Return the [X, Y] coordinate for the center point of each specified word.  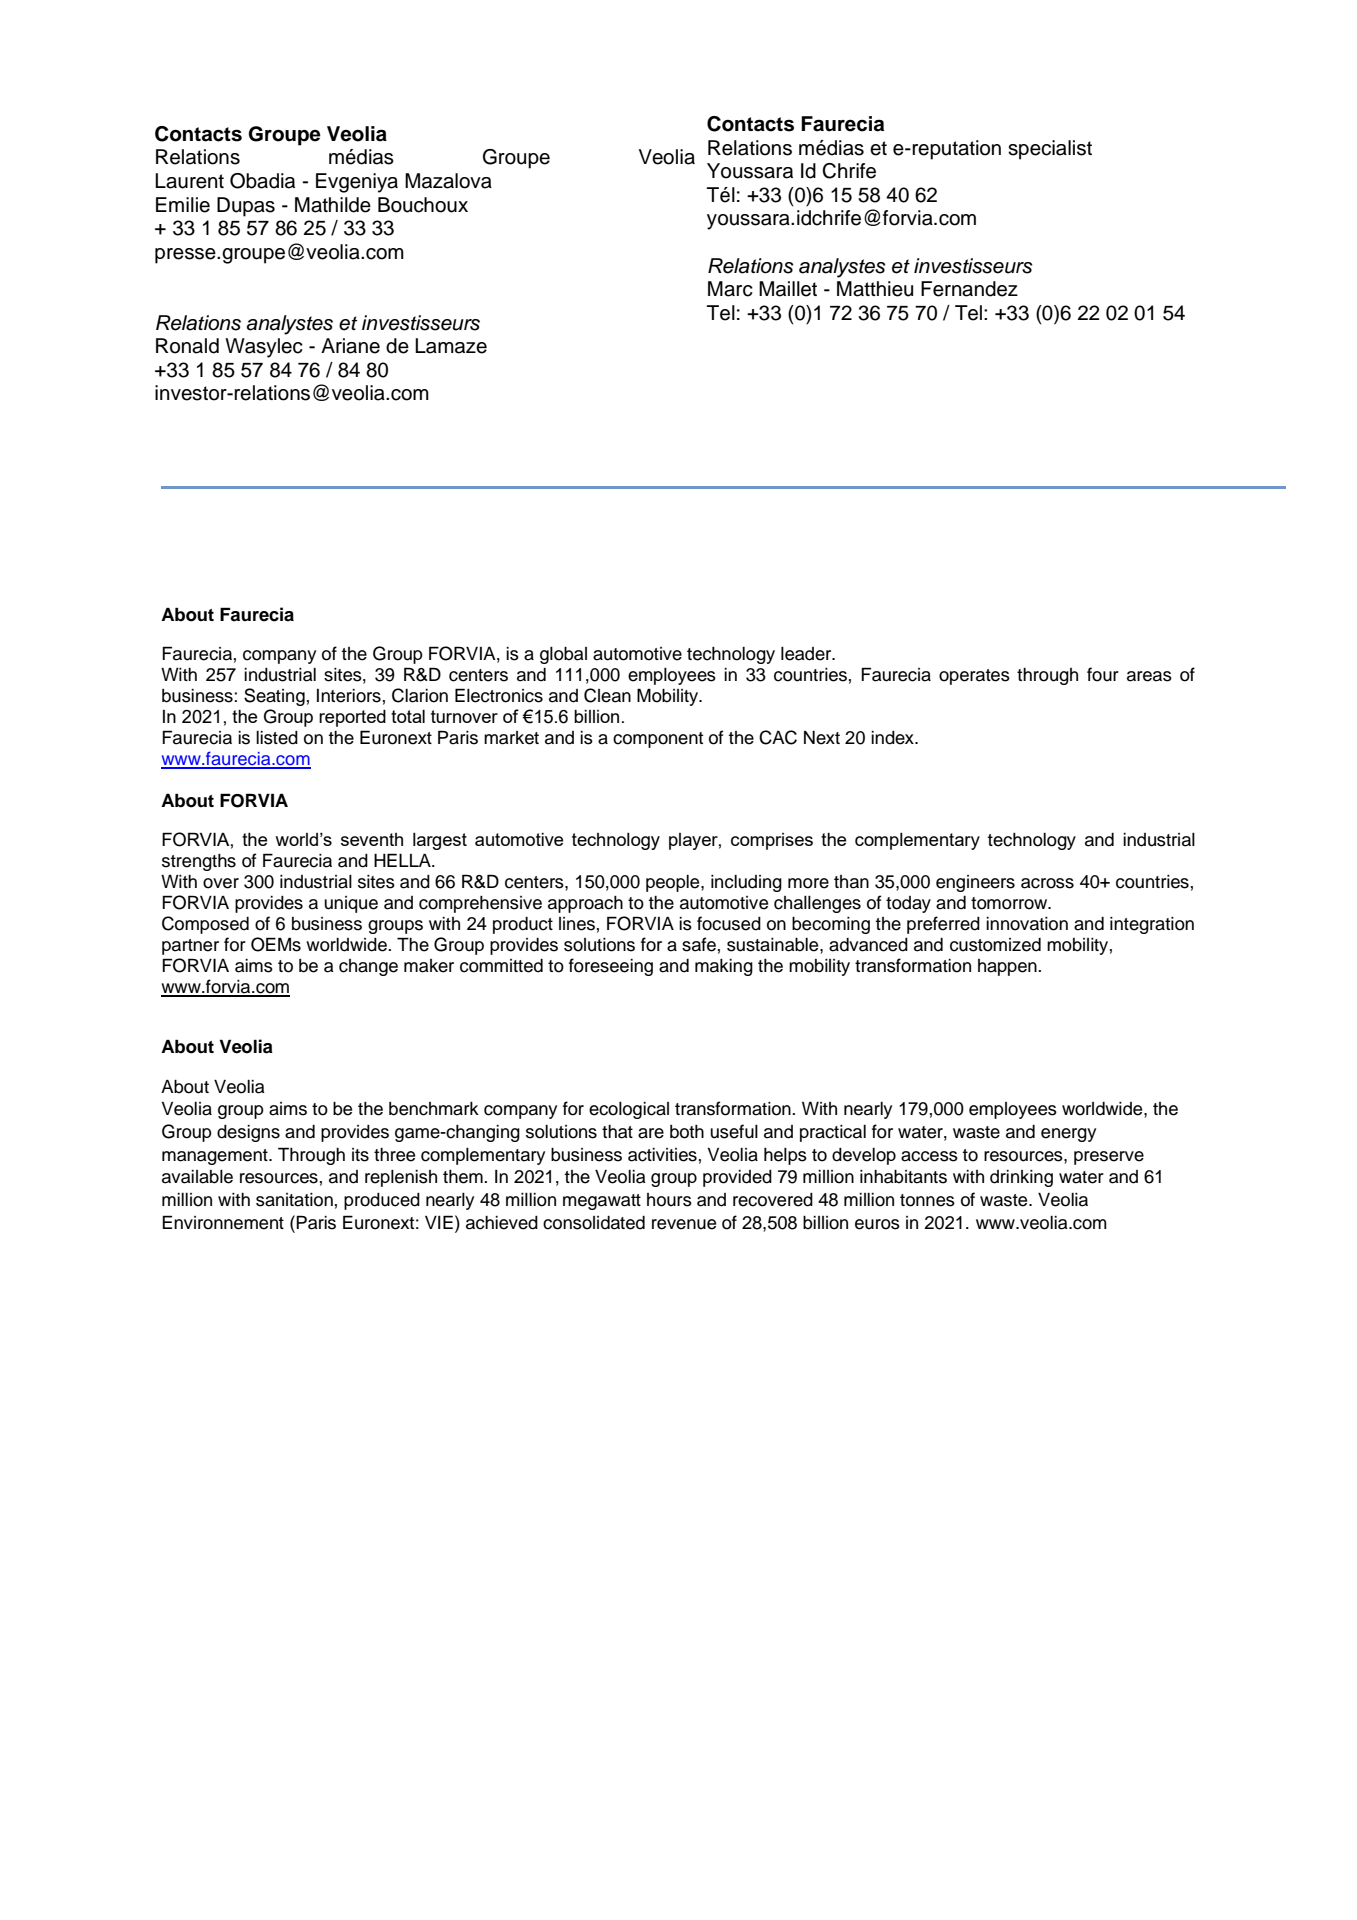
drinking [1021, 1178]
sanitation [294, 1200]
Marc [730, 289]
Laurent [189, 181]
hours [669, 1200]
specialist [1050, 150]
